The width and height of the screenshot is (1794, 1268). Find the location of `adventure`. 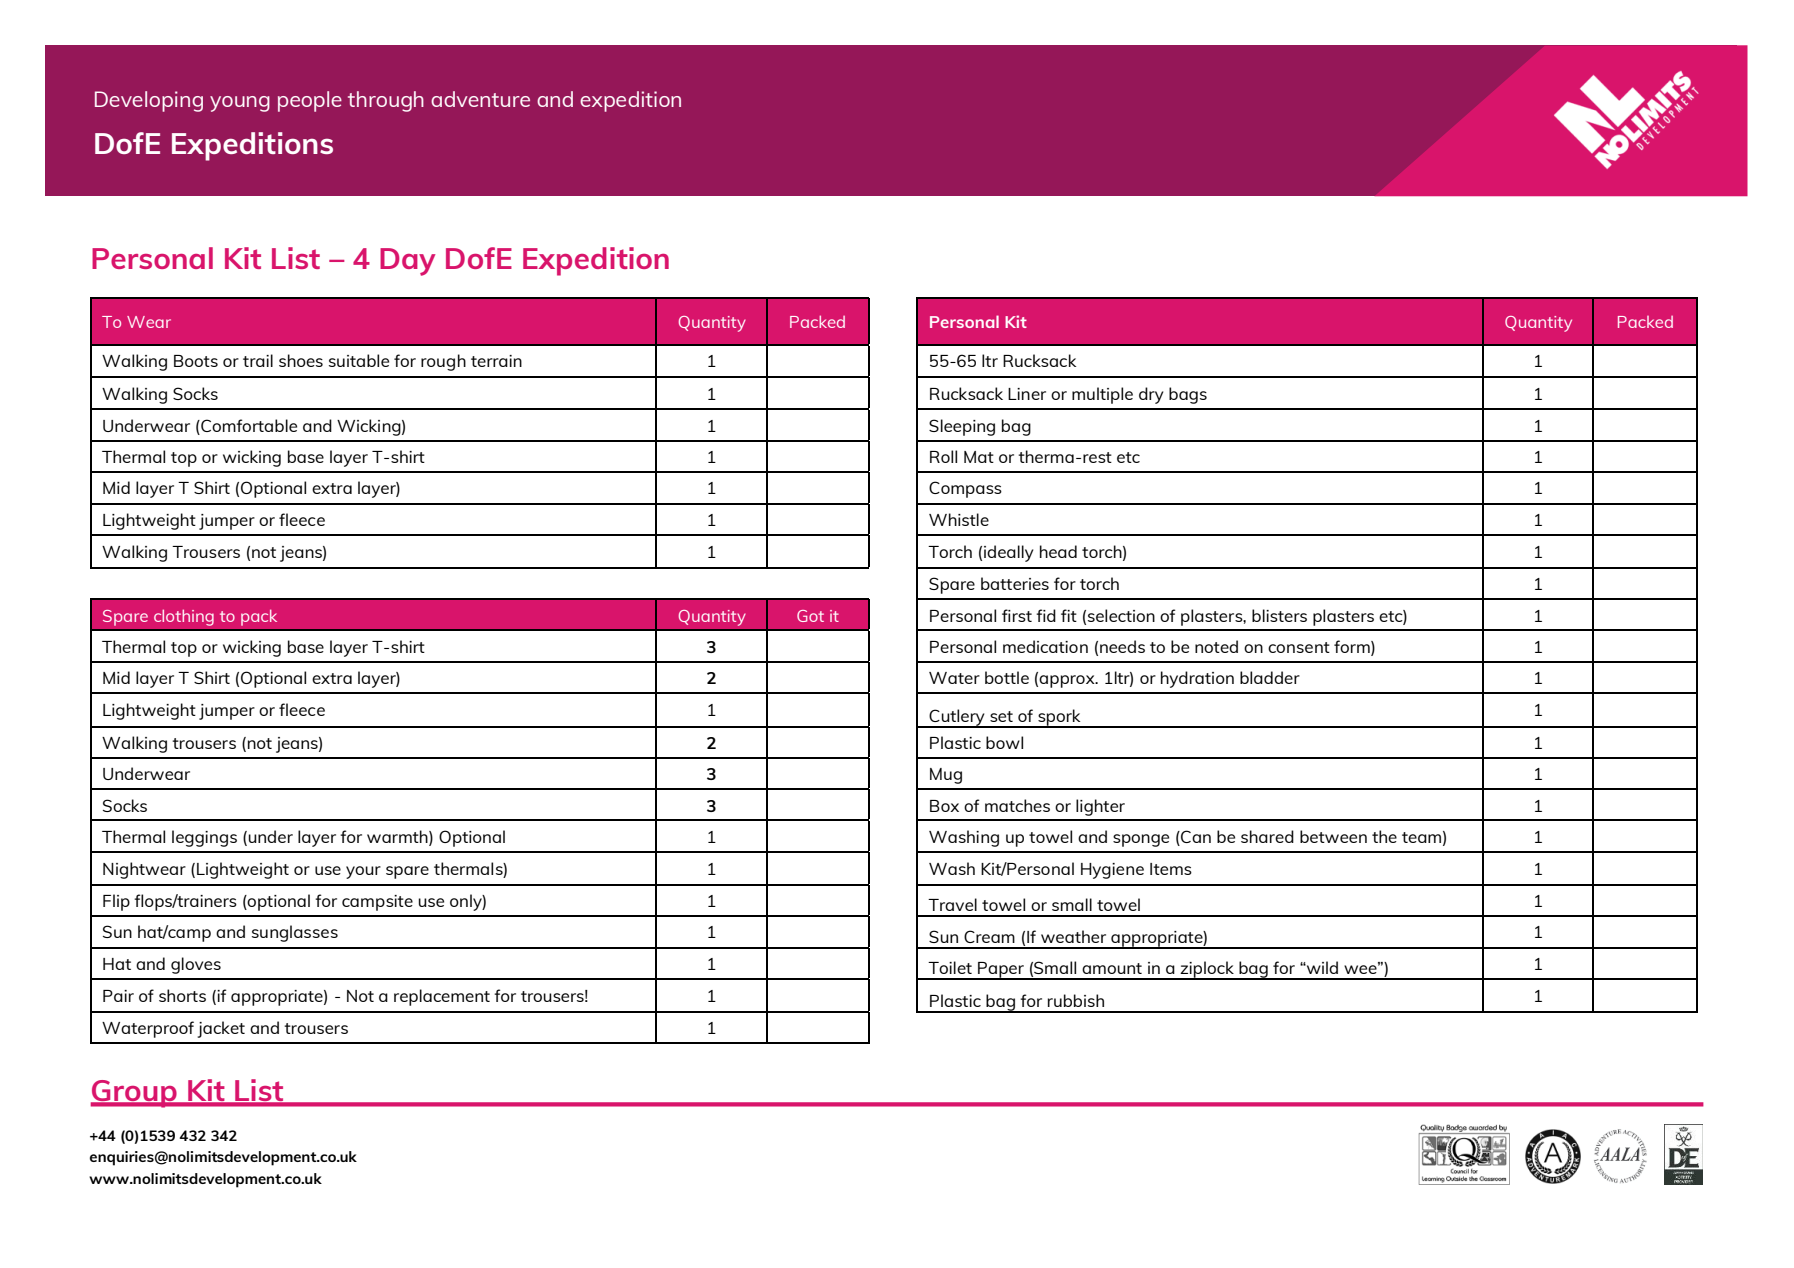

adventure is located at coordinates (480, 99).
